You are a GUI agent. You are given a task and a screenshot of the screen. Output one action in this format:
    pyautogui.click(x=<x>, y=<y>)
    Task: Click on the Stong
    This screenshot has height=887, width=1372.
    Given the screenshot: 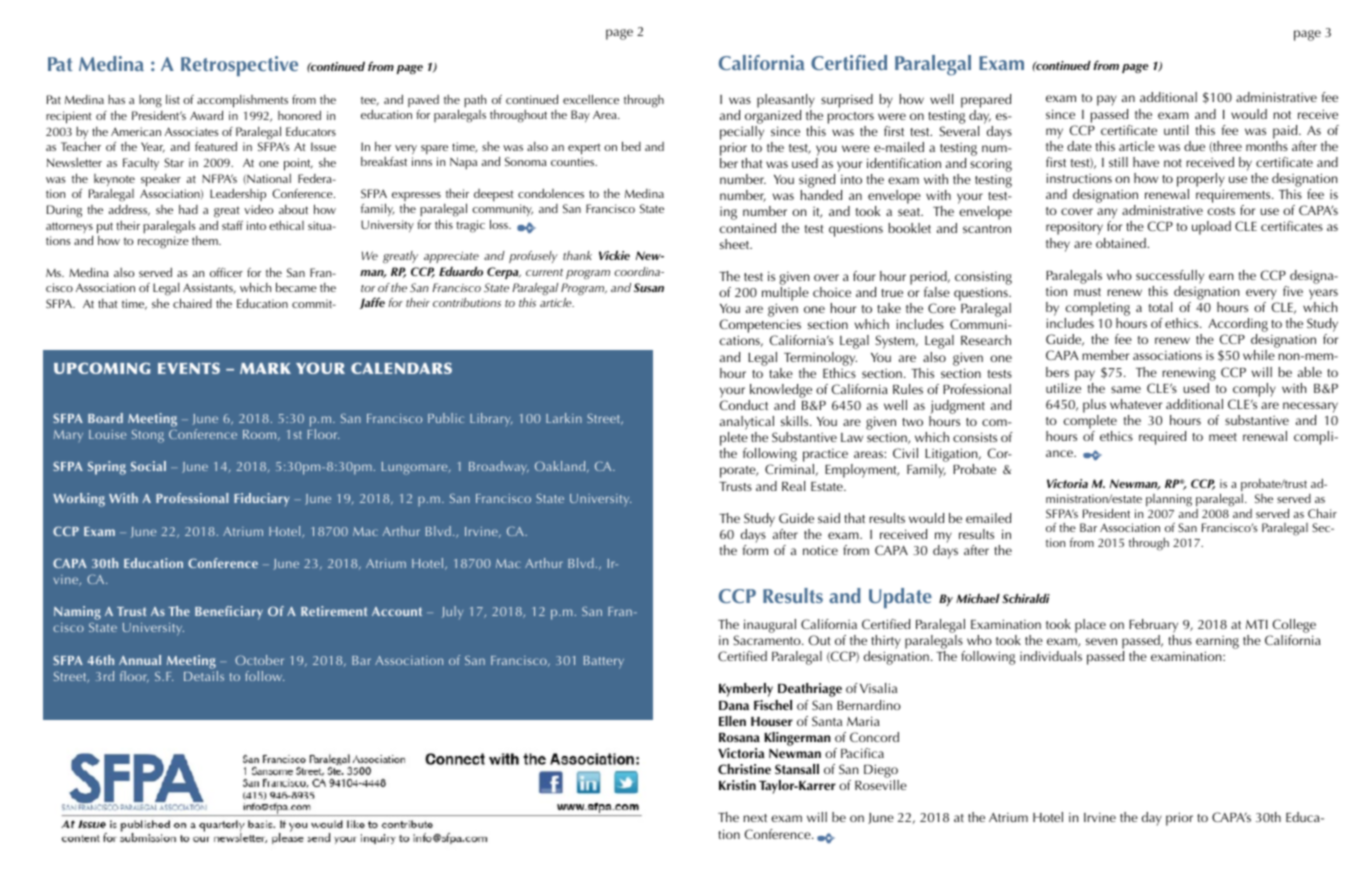 What is the action you would take?
    pyautogui.click(x=148, y=436)
